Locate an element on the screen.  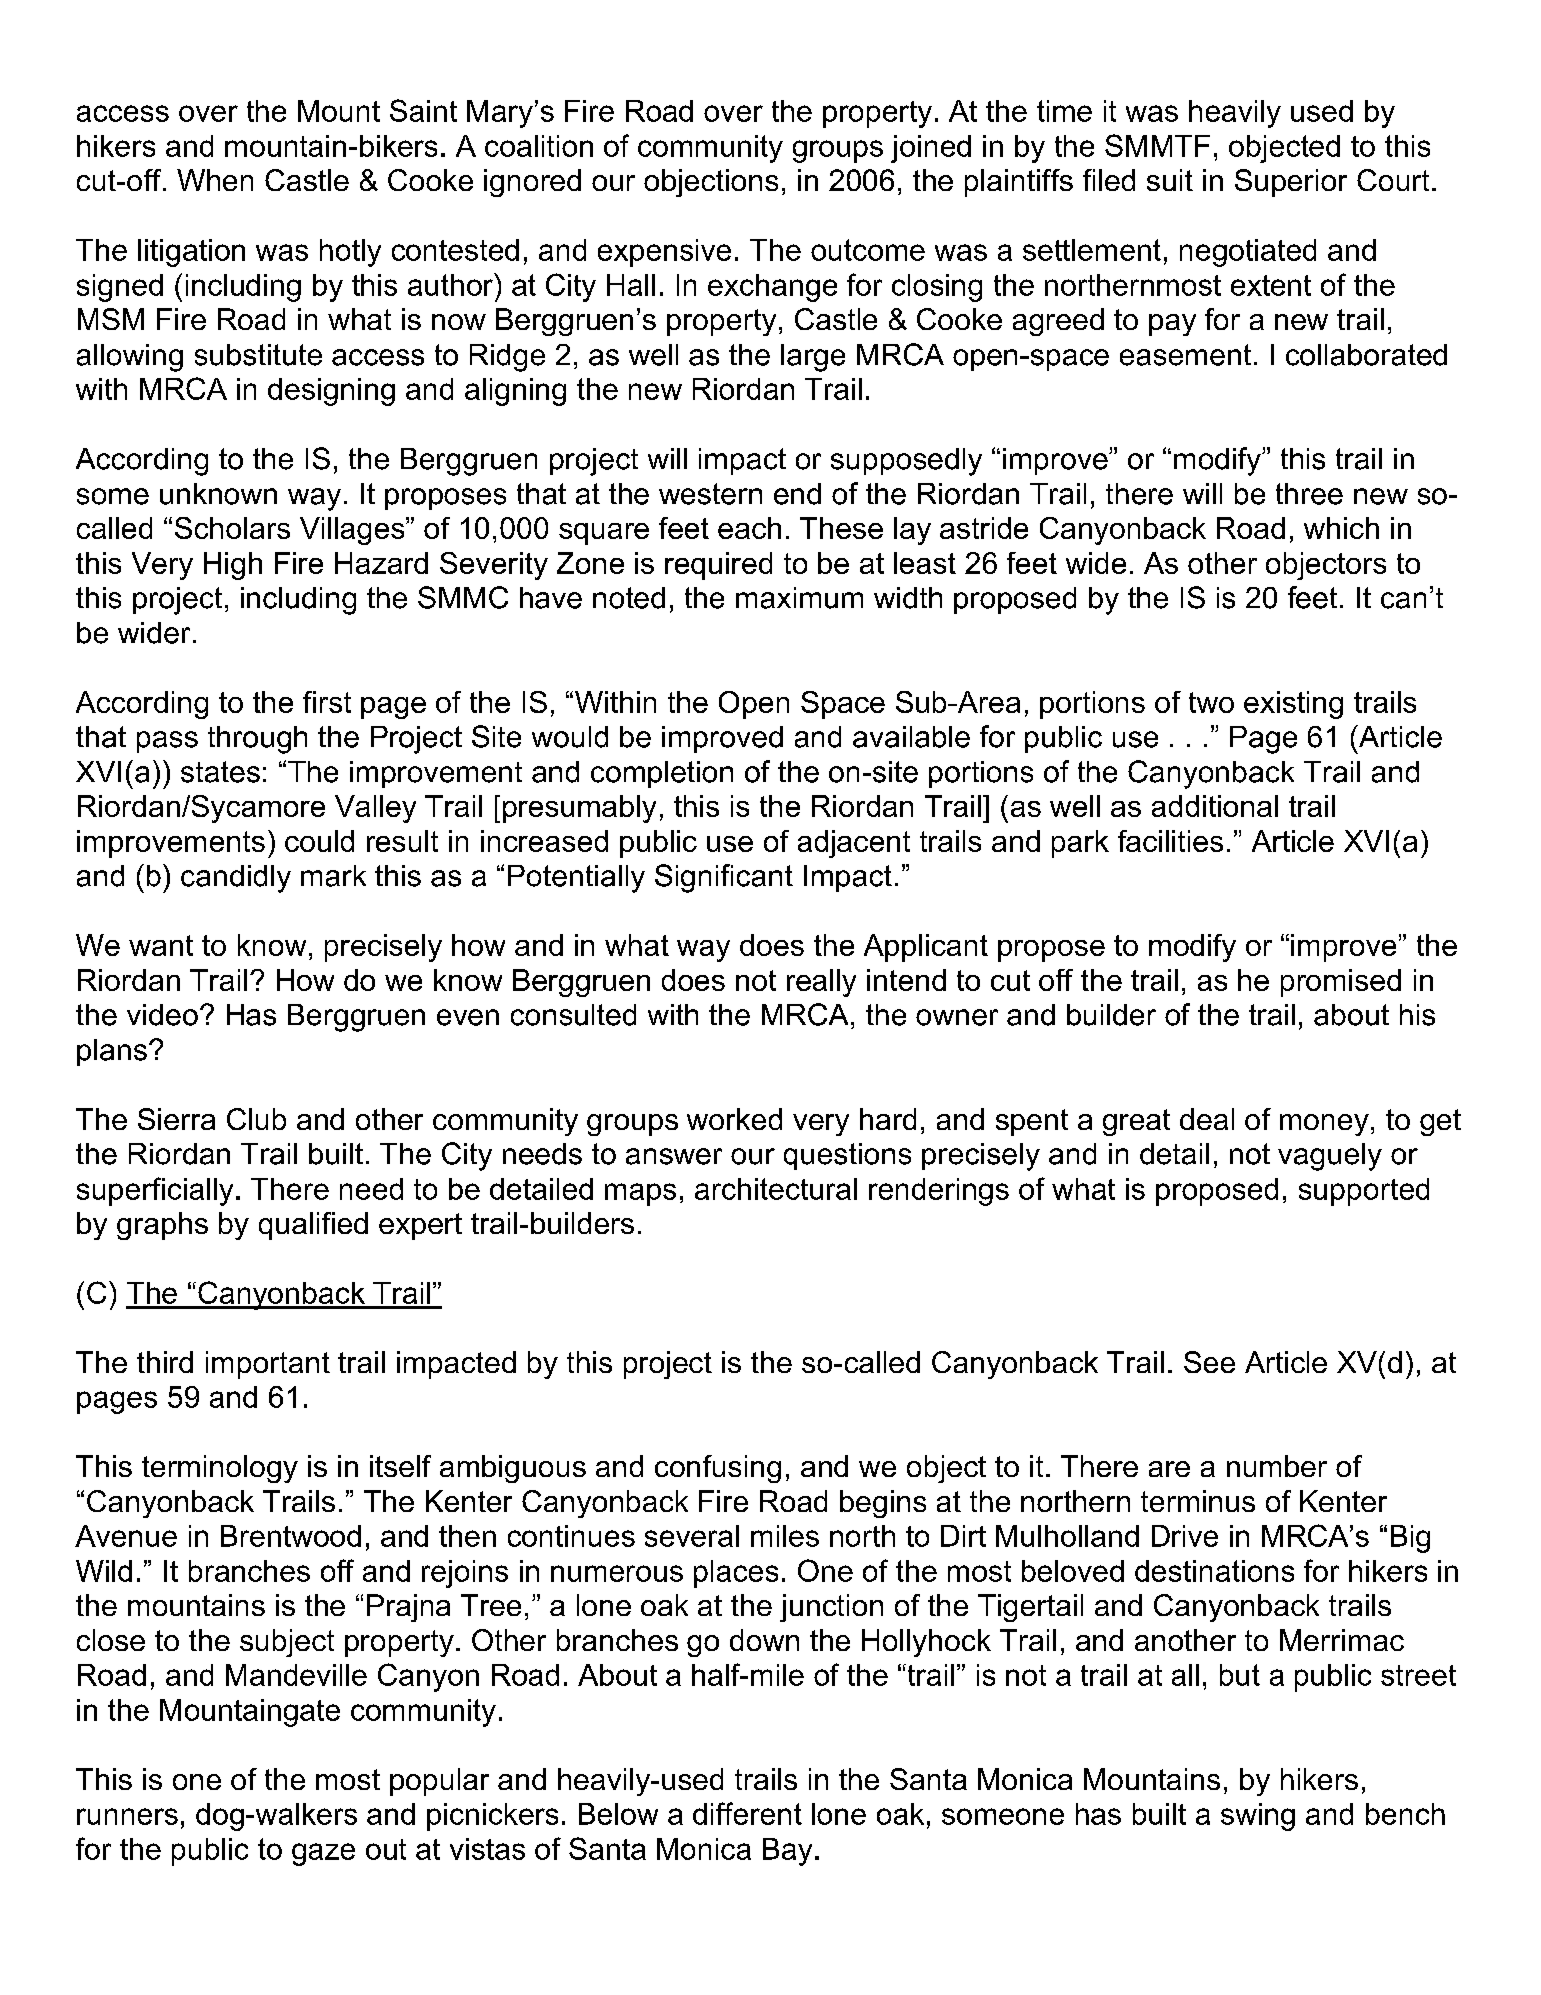
gaze is located at coordinates (323, 1854).
